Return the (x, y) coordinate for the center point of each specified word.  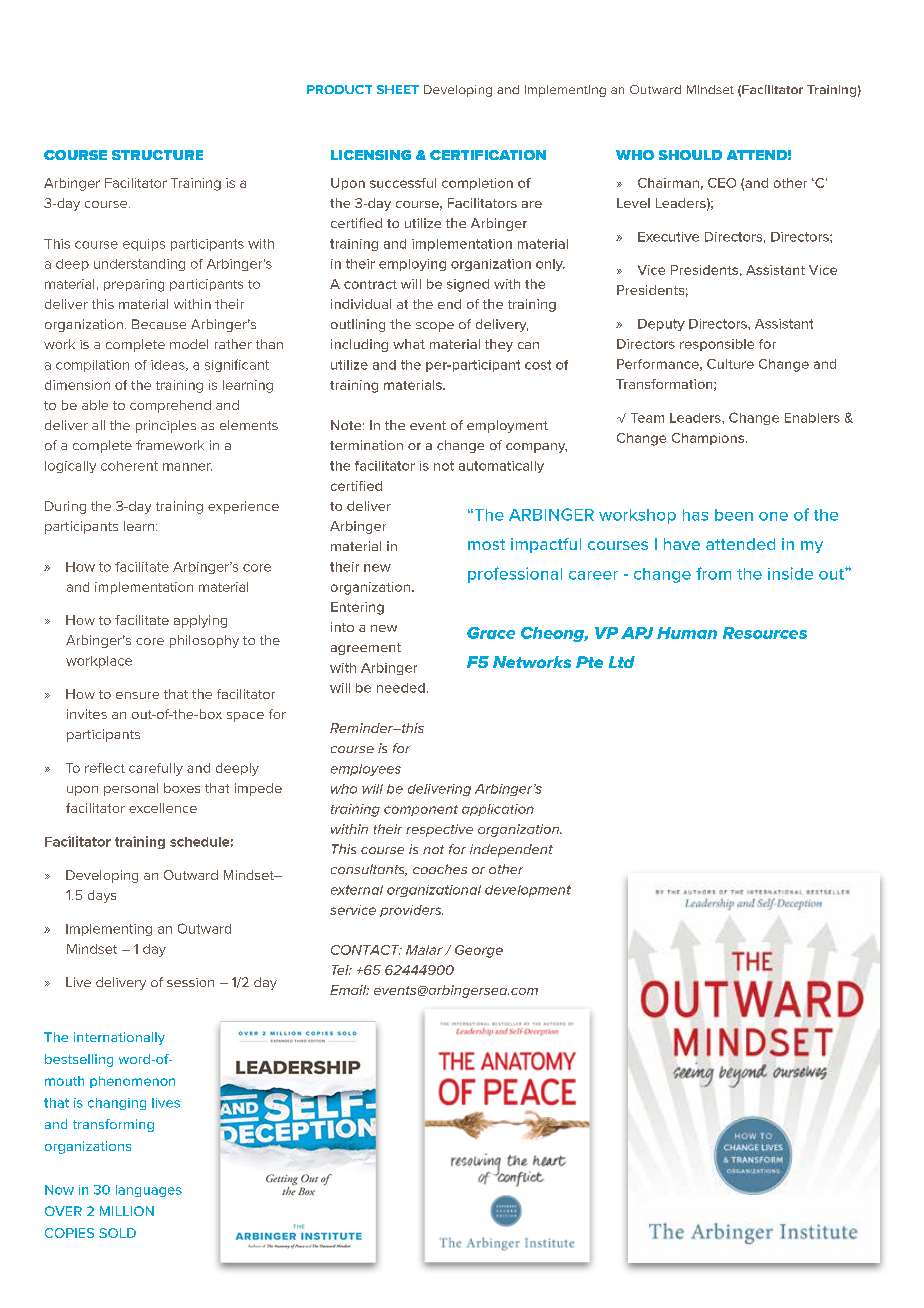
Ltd (622, 662)
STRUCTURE (157, 155)
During (65, 507)
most (486, 544)
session (190, 982)
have (682, 544)
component (421, 810)
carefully (156, 769)
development (528, 891)
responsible (717, 345)
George (479, 951)
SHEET (398, 89)
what (409, 344)
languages (149, 1191)
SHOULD (690, 155)
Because (159, 324)
